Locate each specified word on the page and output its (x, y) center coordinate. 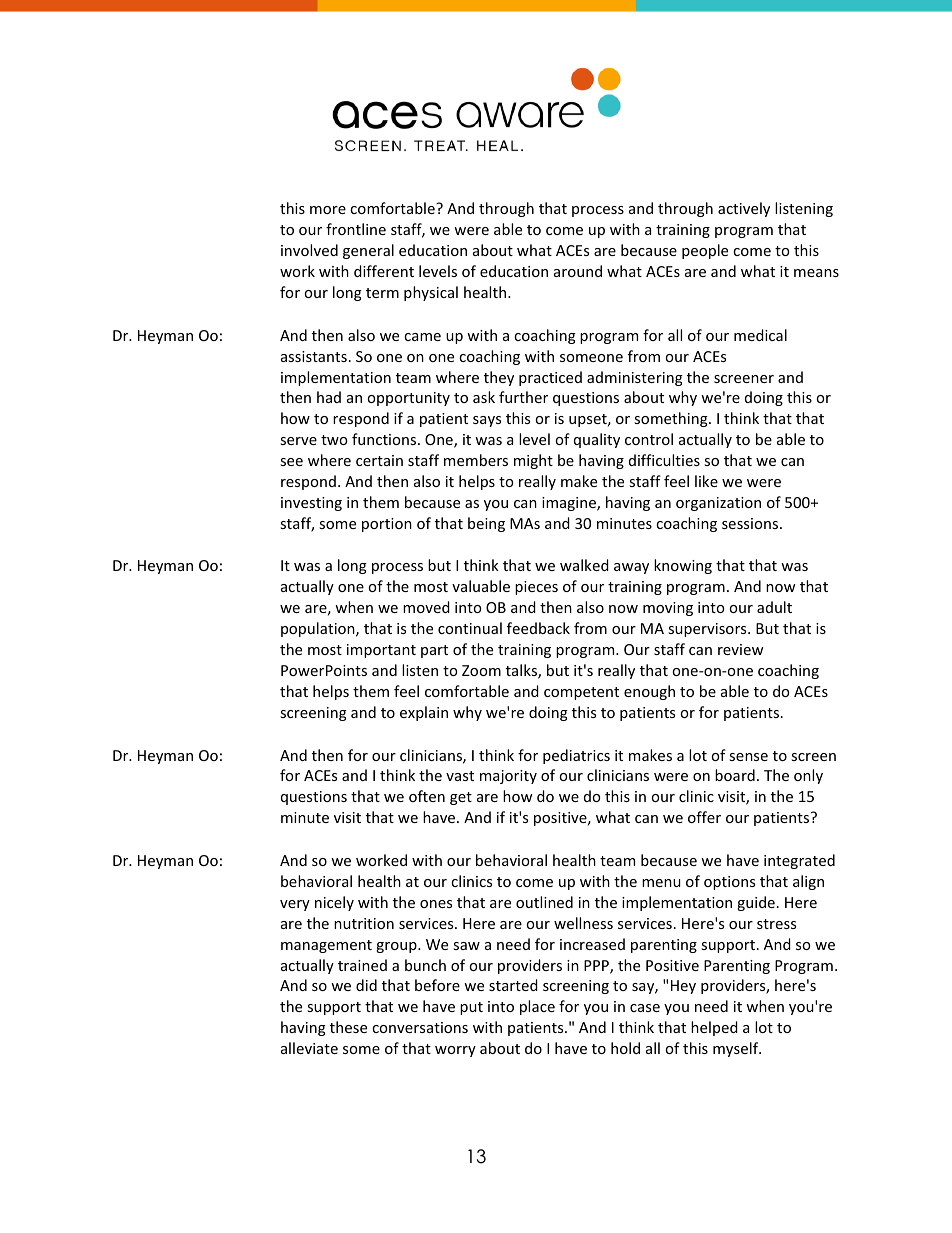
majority (508, 777)
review (741, 649)
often (427, 796)
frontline (356, 229)
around (578, 271)
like (706, 481)
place (537, 1007)
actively (744, 209)
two (334, 440)
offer (704, 817)
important (381, 651)
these (348, 1027)
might (533, 461)
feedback (538, 628)
